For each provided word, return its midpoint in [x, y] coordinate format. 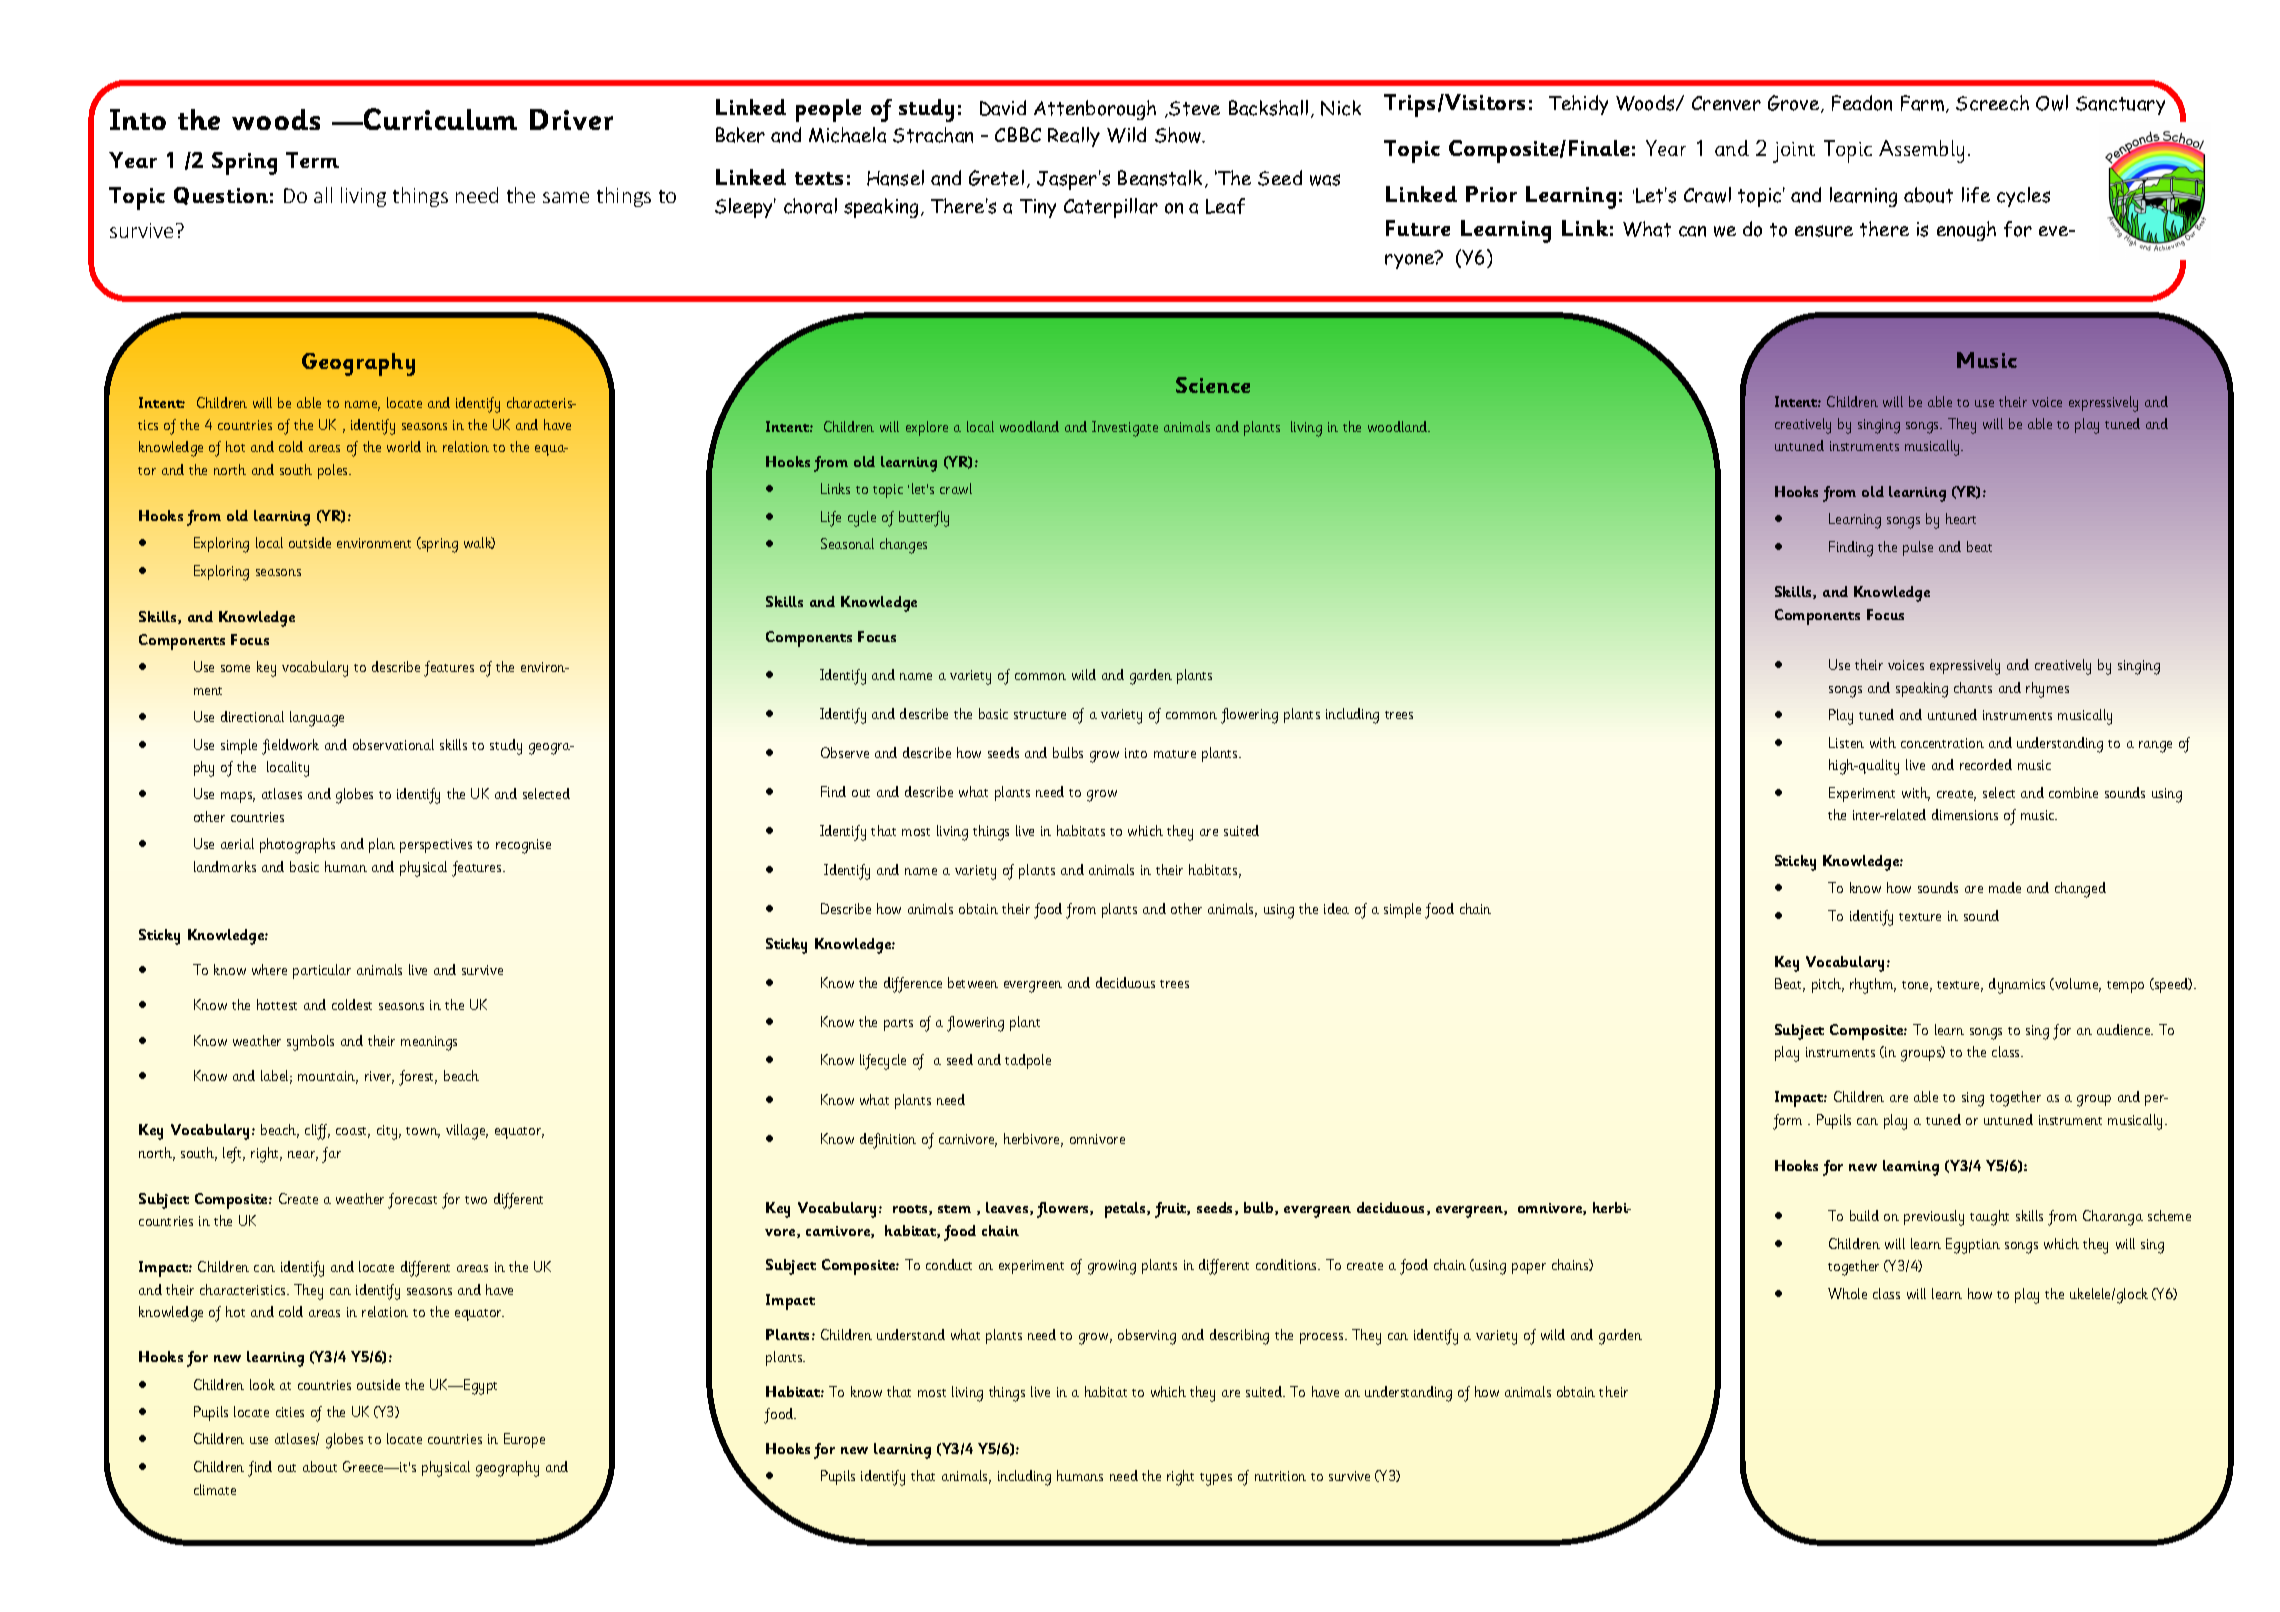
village [467, 1132]
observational [393, 744]
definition [888, 1141]
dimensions [1965, 814]
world [404, 446]
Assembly [1921, 151]
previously [1934, 1218]
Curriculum [439, 119]
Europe [524, 1440]
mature [1175, 754]
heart [1961, 518]
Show [1179, 135]
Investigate [1125, 429]
